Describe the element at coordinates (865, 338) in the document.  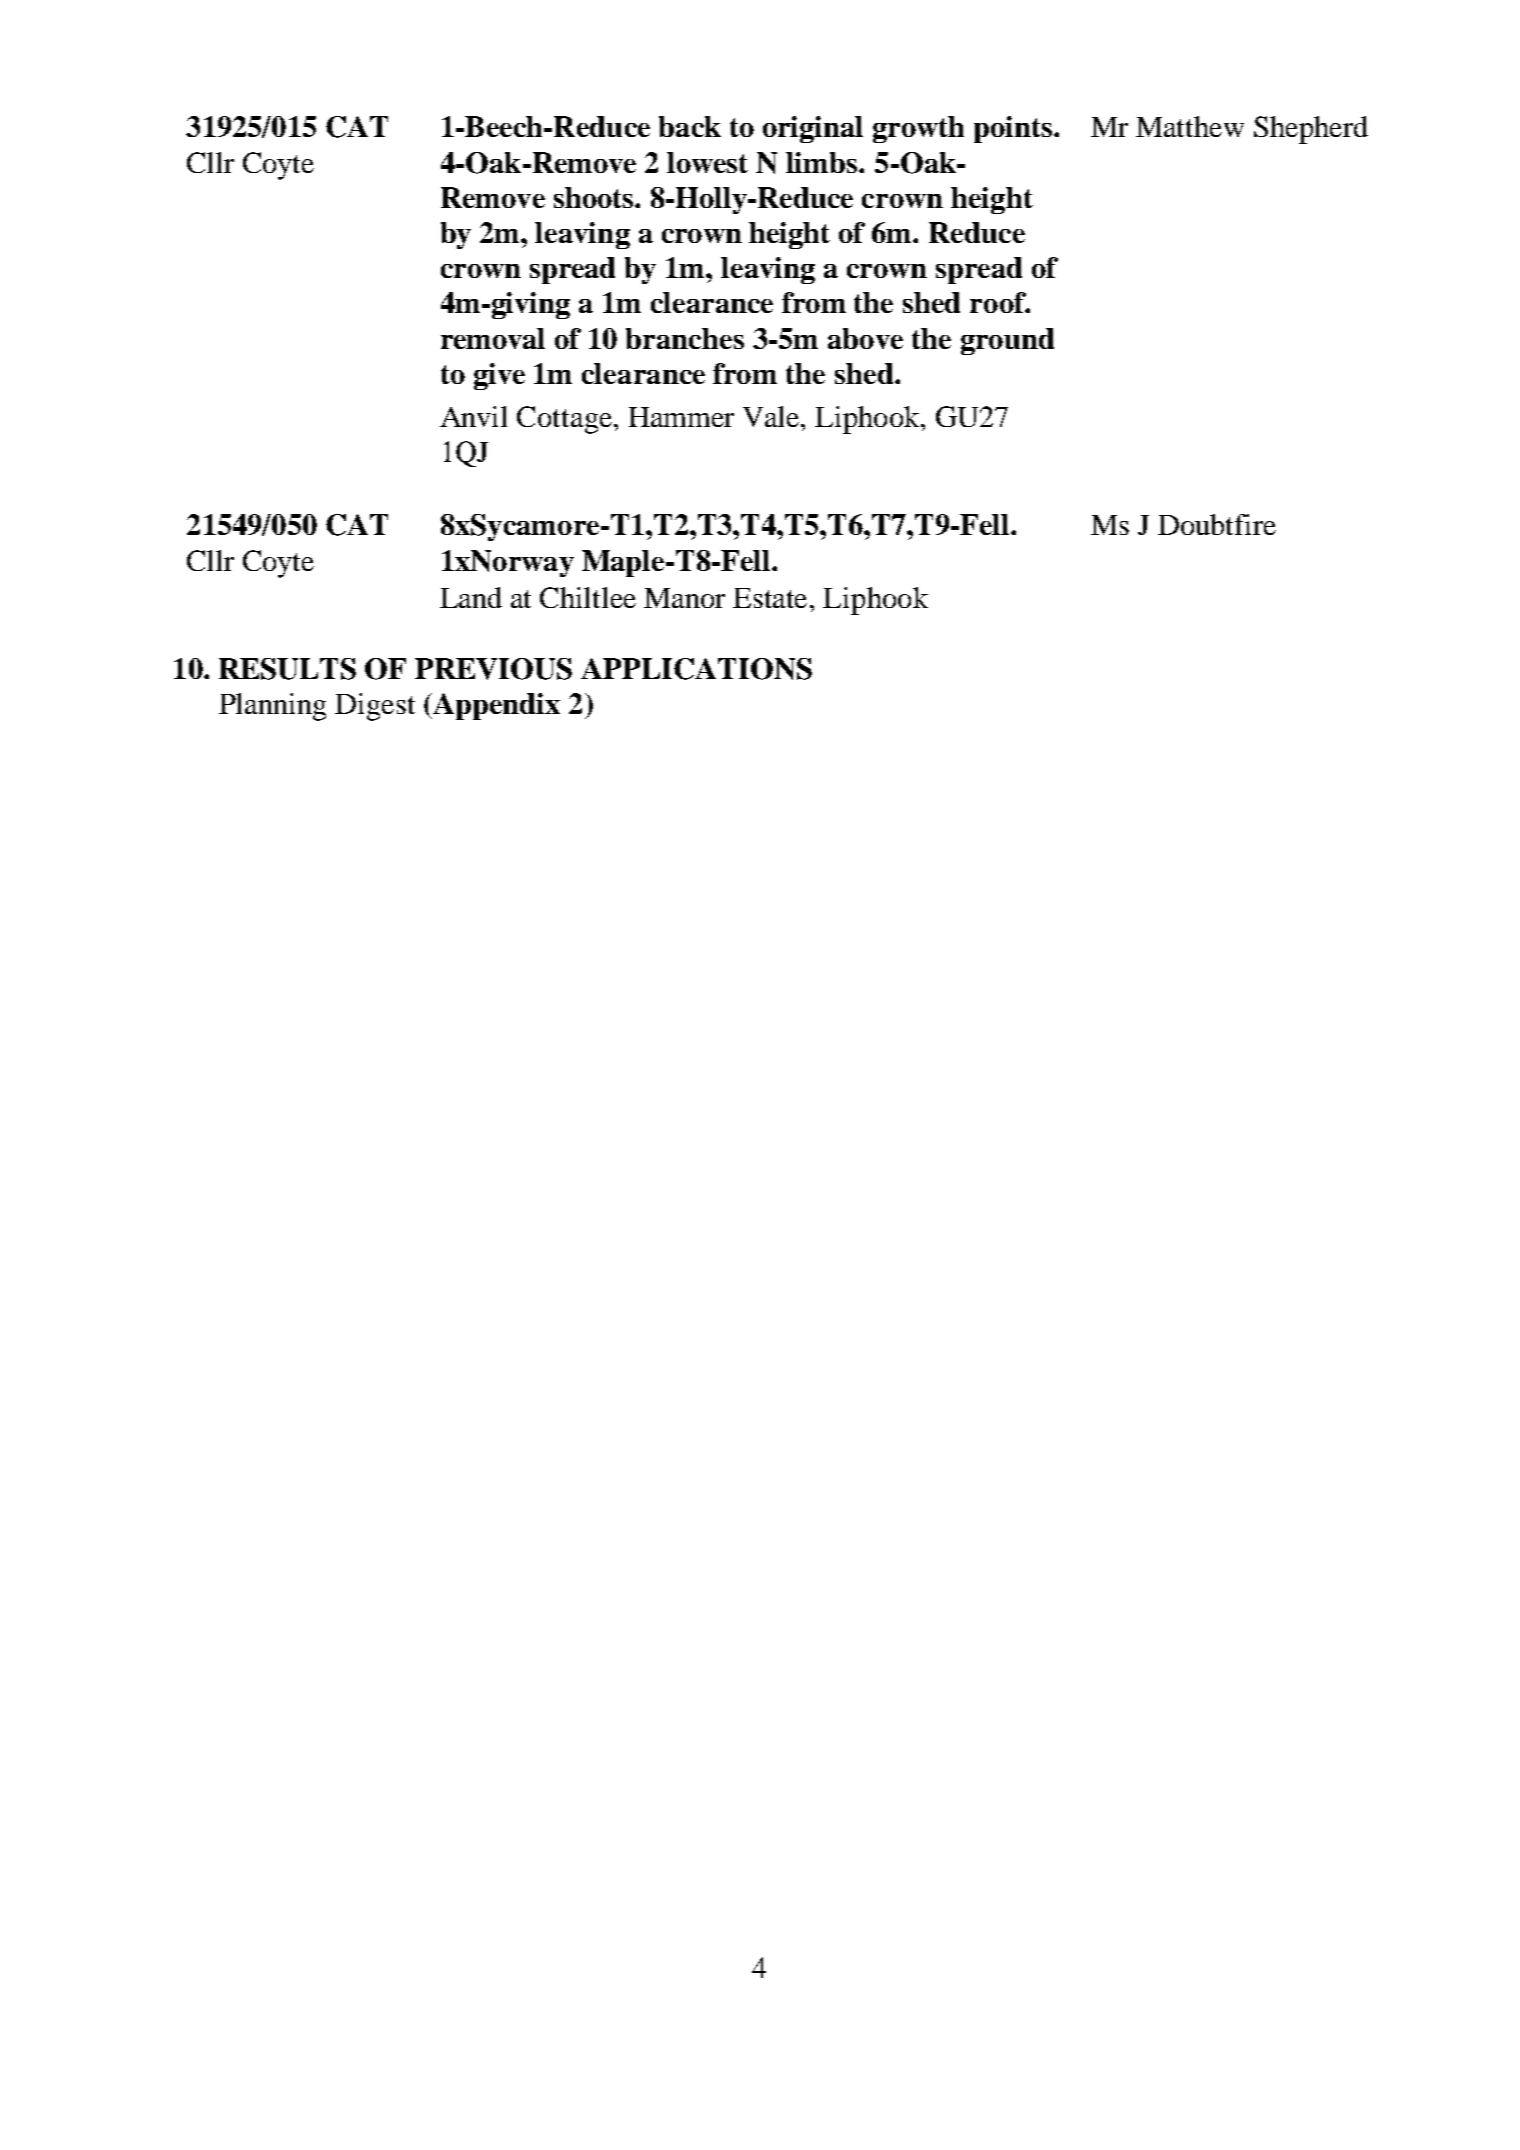
I see `above` at that location.
